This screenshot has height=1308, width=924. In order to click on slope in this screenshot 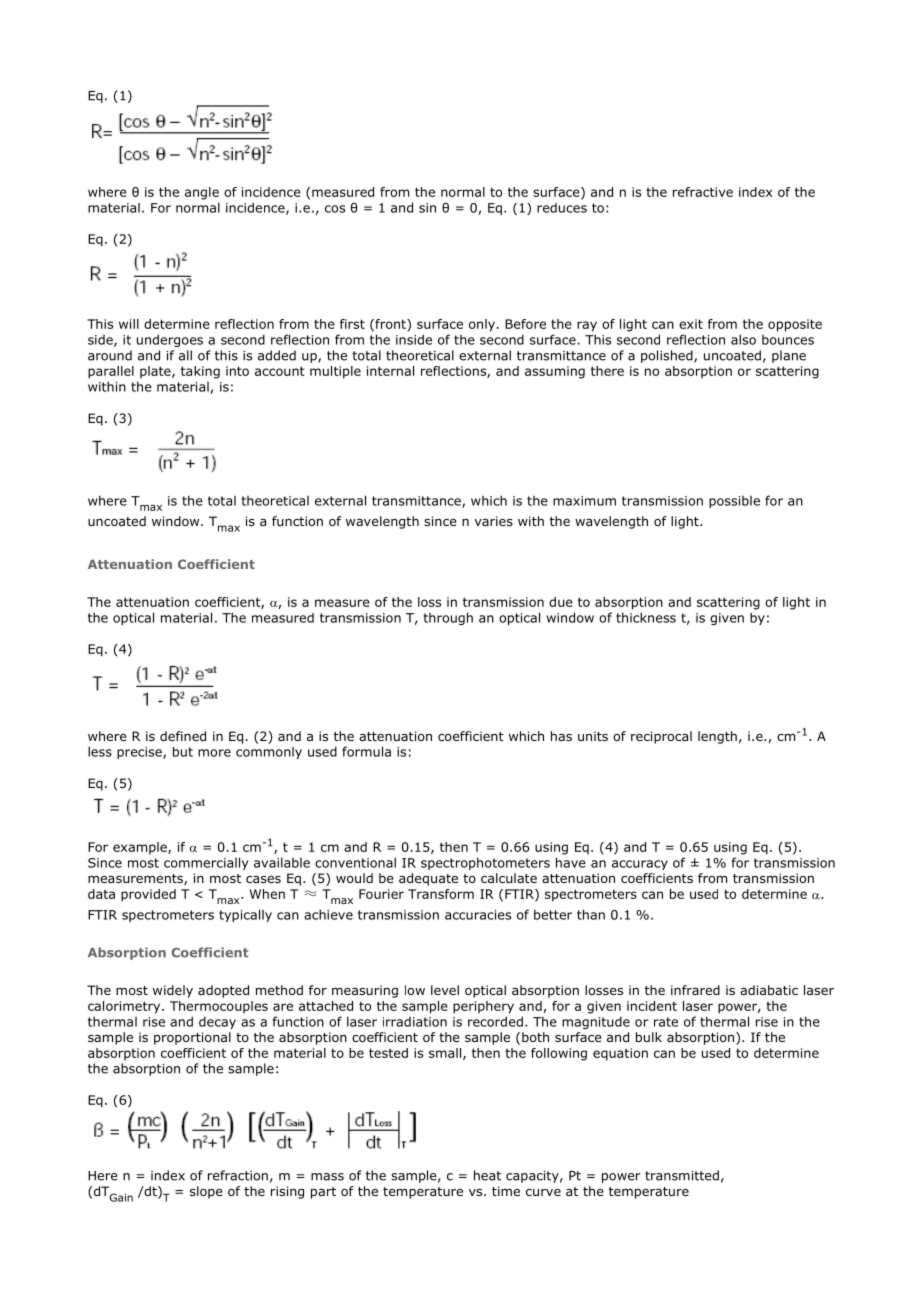, I will do `click(206, 1192)`.
